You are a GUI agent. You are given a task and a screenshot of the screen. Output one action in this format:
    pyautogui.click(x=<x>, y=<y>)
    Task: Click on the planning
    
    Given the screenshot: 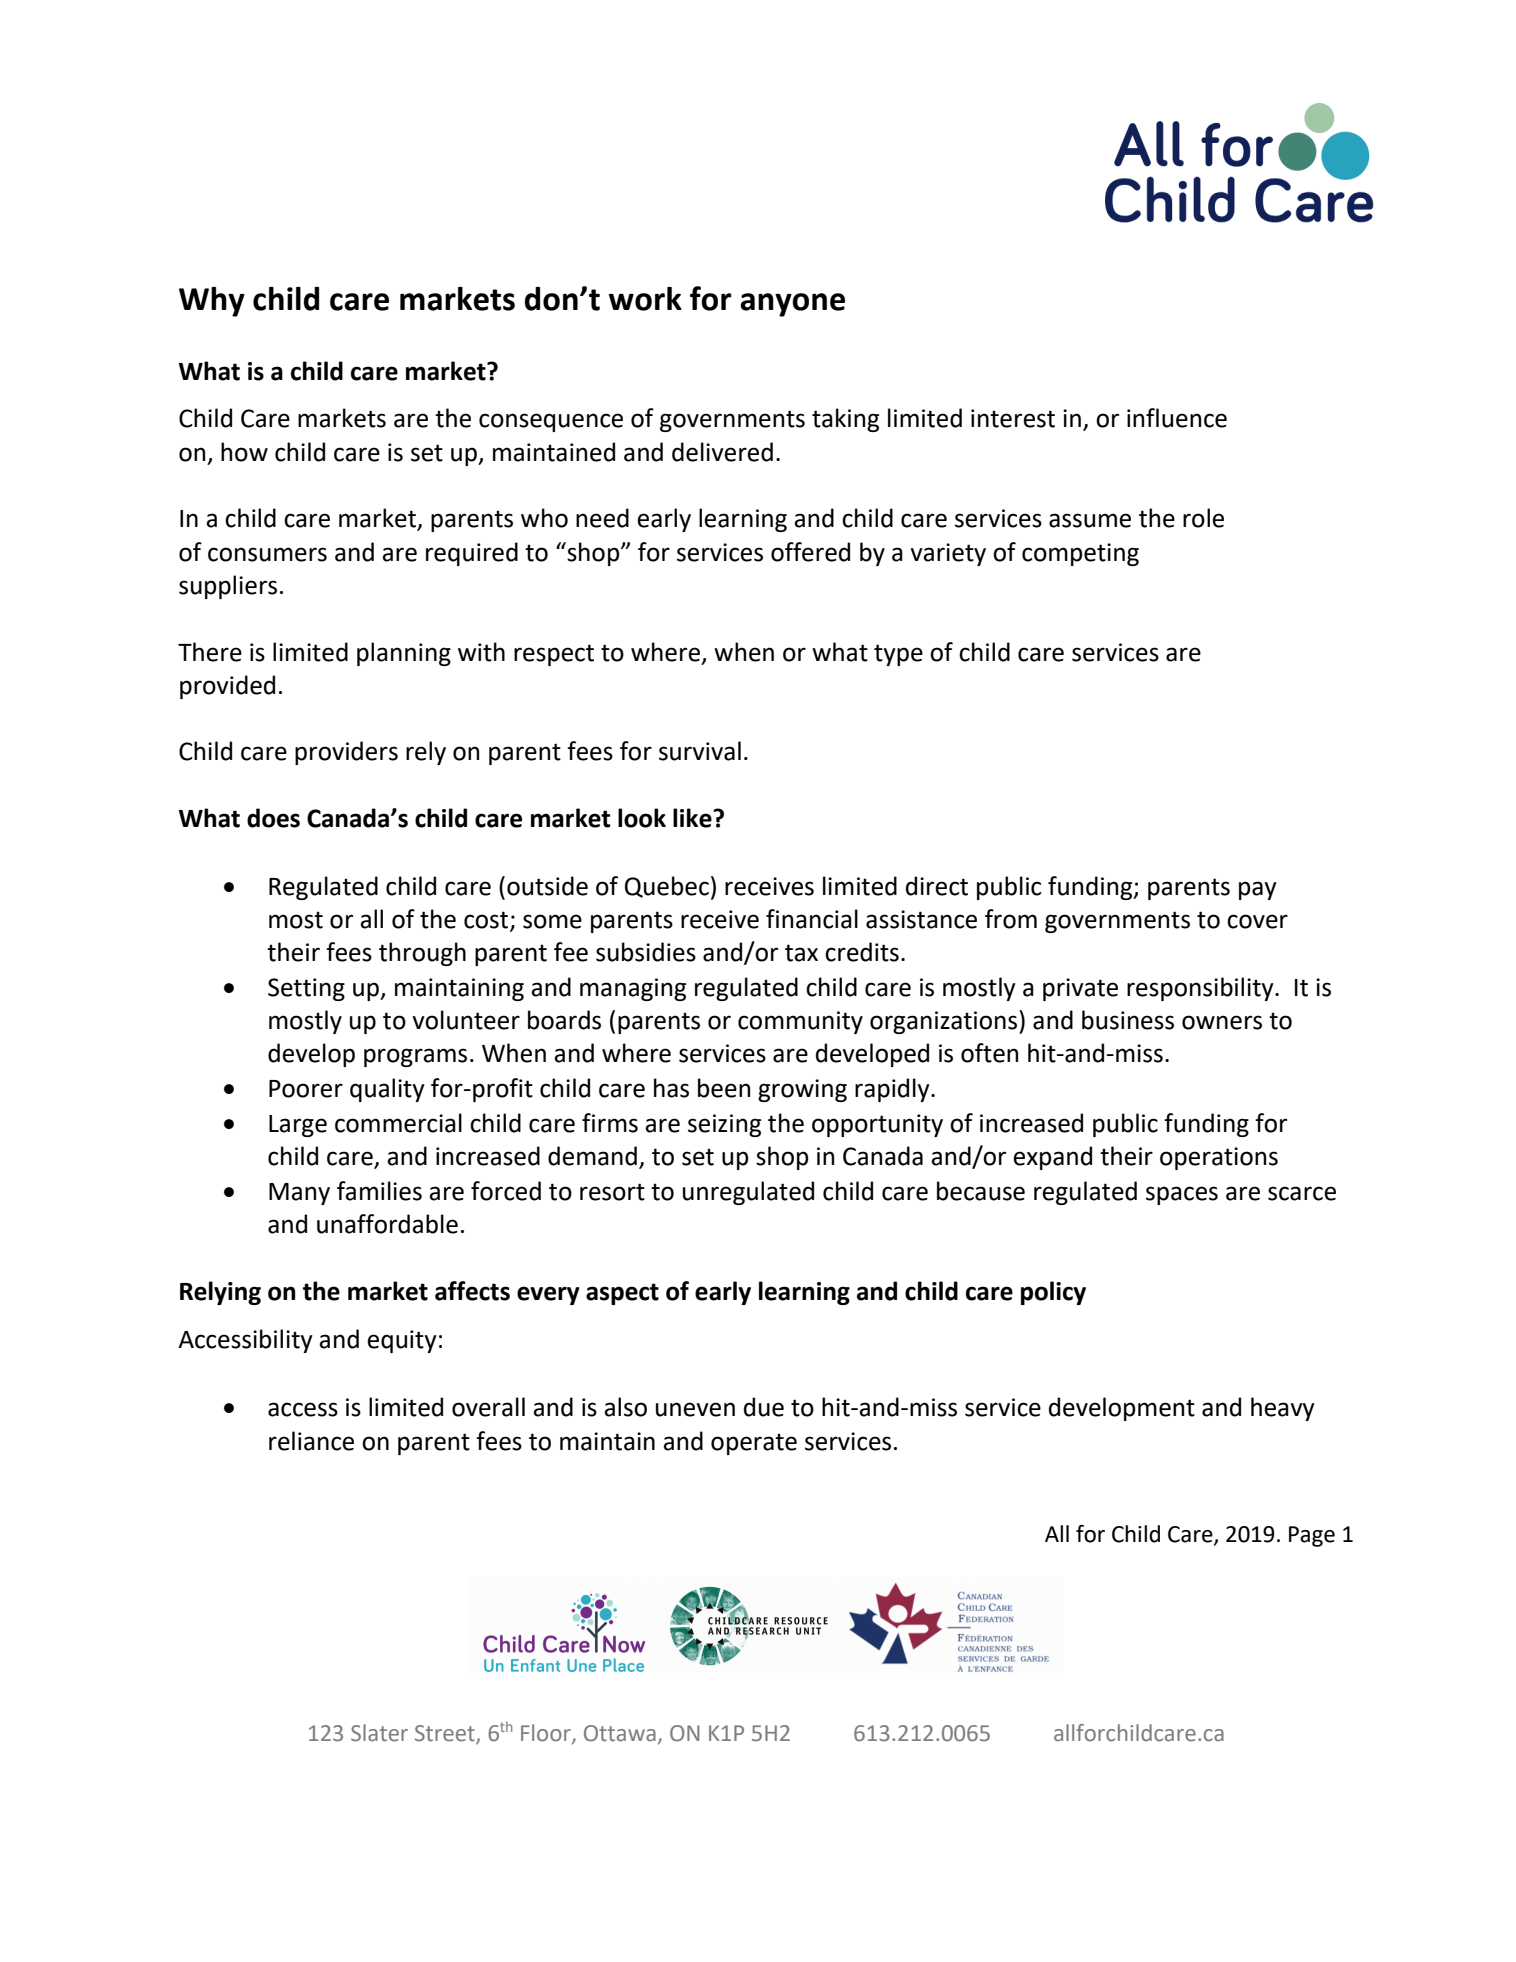 What is the action you would take?
    pyautogui.click(x=404, y=654)
